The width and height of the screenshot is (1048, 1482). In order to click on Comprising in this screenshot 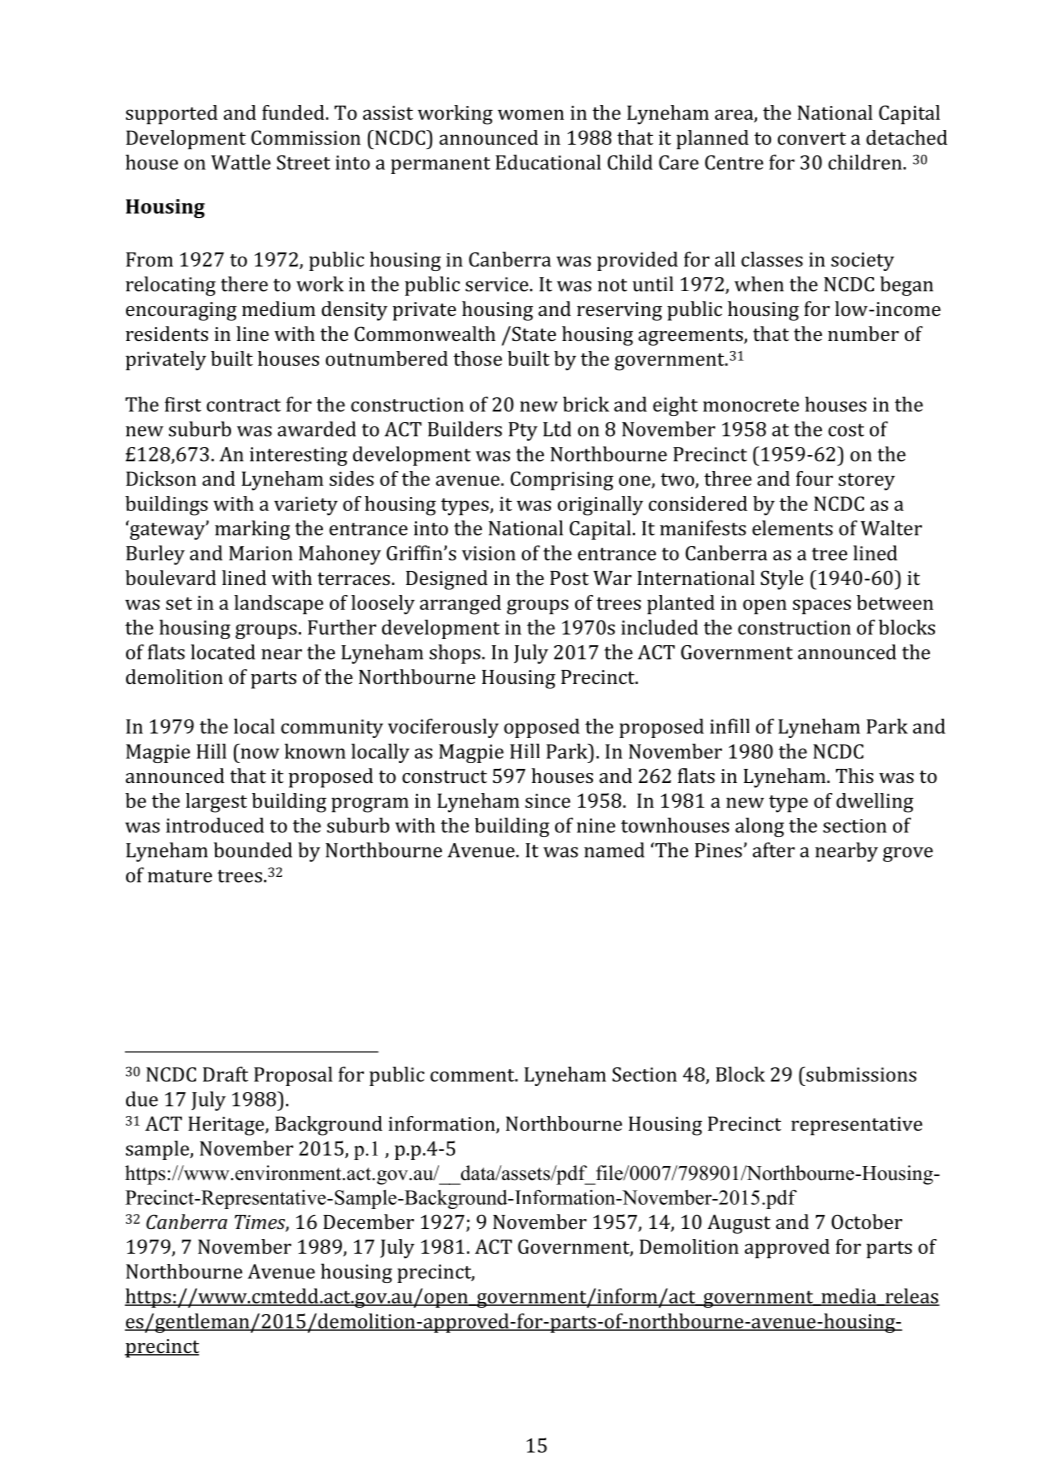, I will do `click(562, 481)`.
